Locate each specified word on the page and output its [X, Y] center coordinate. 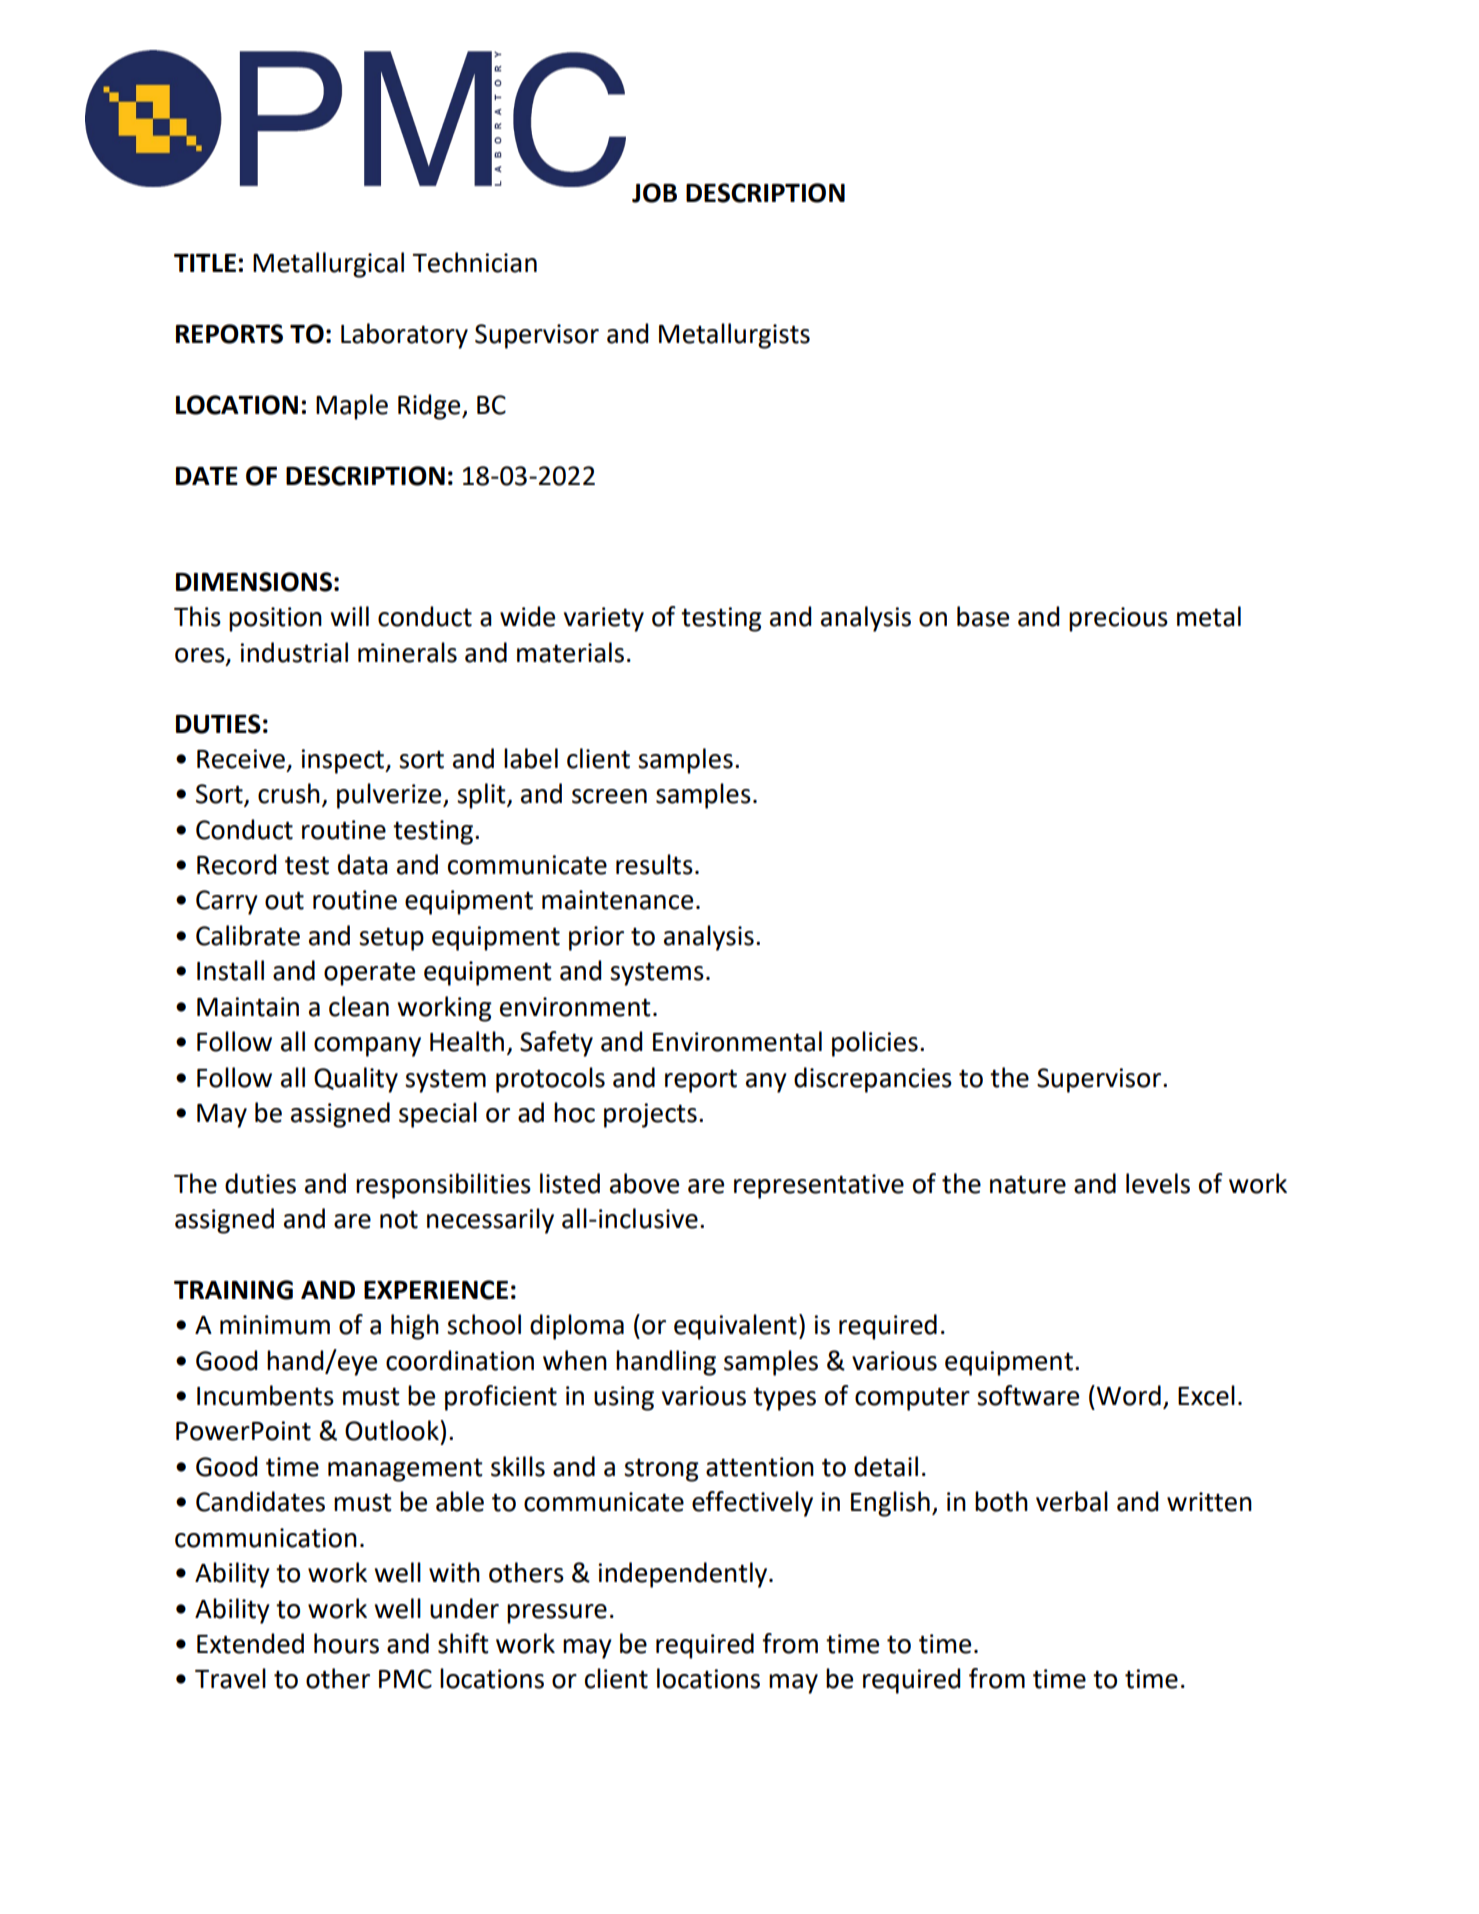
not [399, 1219]
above [644, 1183]
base [983, 616]
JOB [654, 193]
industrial [294, 652]
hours [346, 1643]
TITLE [205, 263]
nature [1028, 1184]
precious [1118, 619]
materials [570, 652]
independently [684, 1575]
